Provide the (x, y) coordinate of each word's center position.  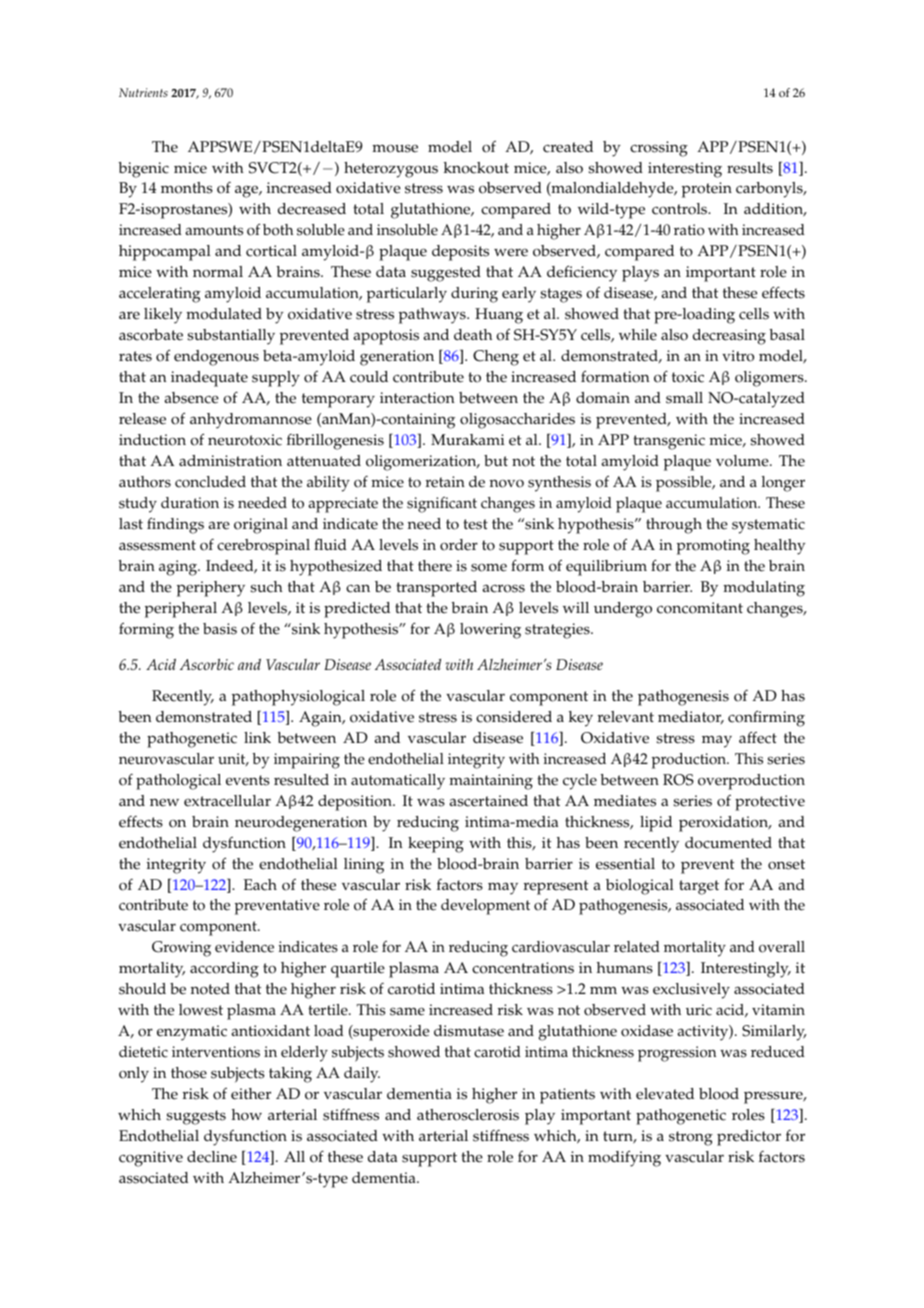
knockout (476, 168)
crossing (659, 149)
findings (175, 525)
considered (514, 717)
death (473, 335)
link (257, 737)
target (699, 887)
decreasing (729, 337)
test (475, 524)
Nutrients (143, 92)
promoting (713, 547)
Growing (181, 949)
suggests (196, 1117)
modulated (224, 314)
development (485, 907)
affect (758, 737)
